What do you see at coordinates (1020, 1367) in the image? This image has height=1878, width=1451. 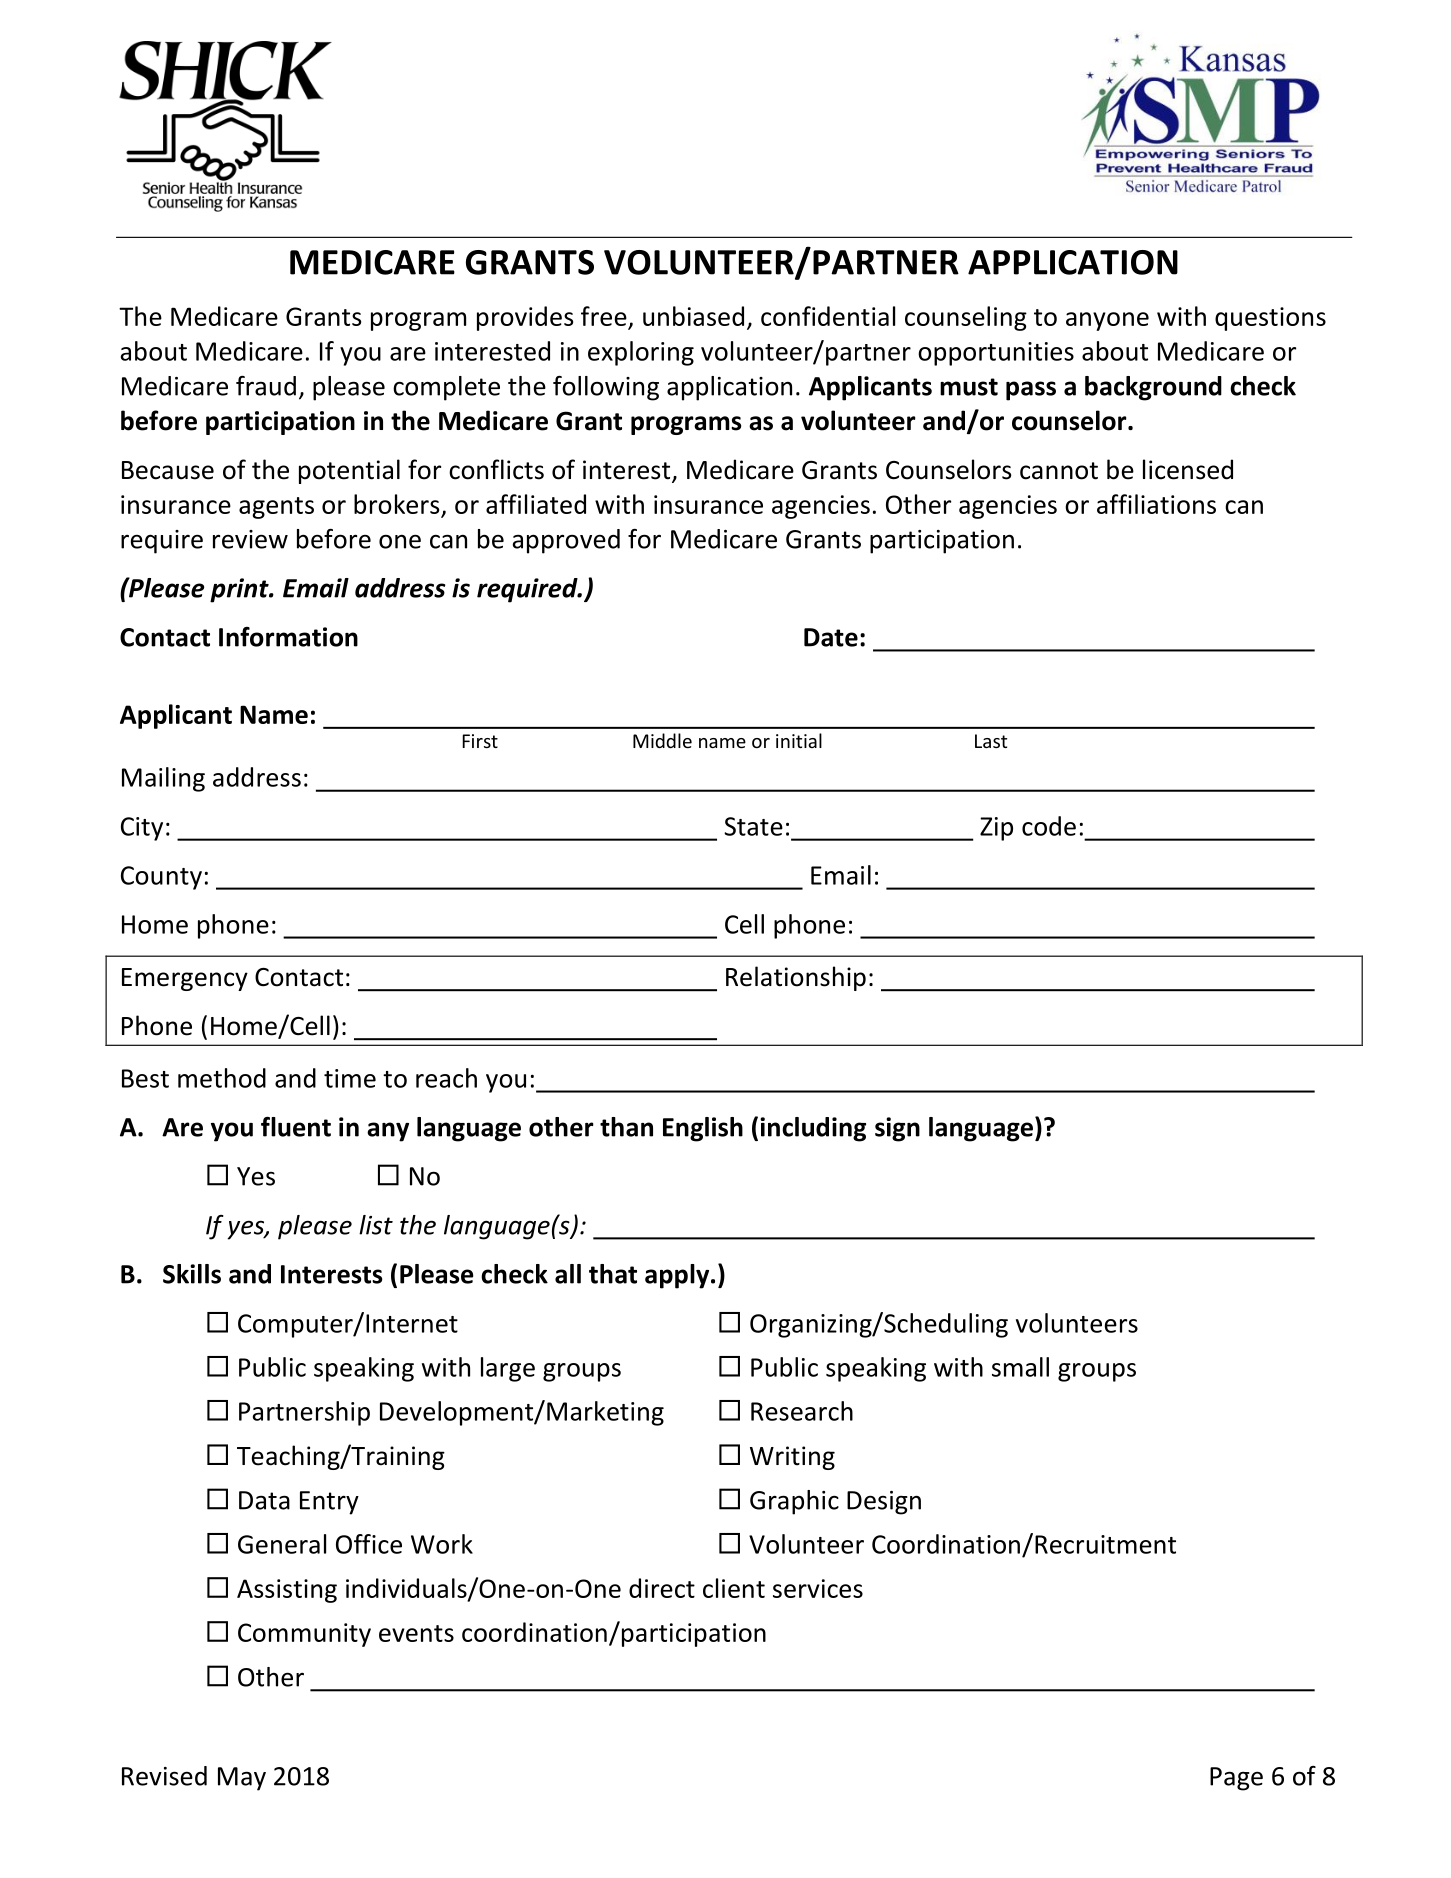 I see `small` at bounding box center [1020, 1367].
